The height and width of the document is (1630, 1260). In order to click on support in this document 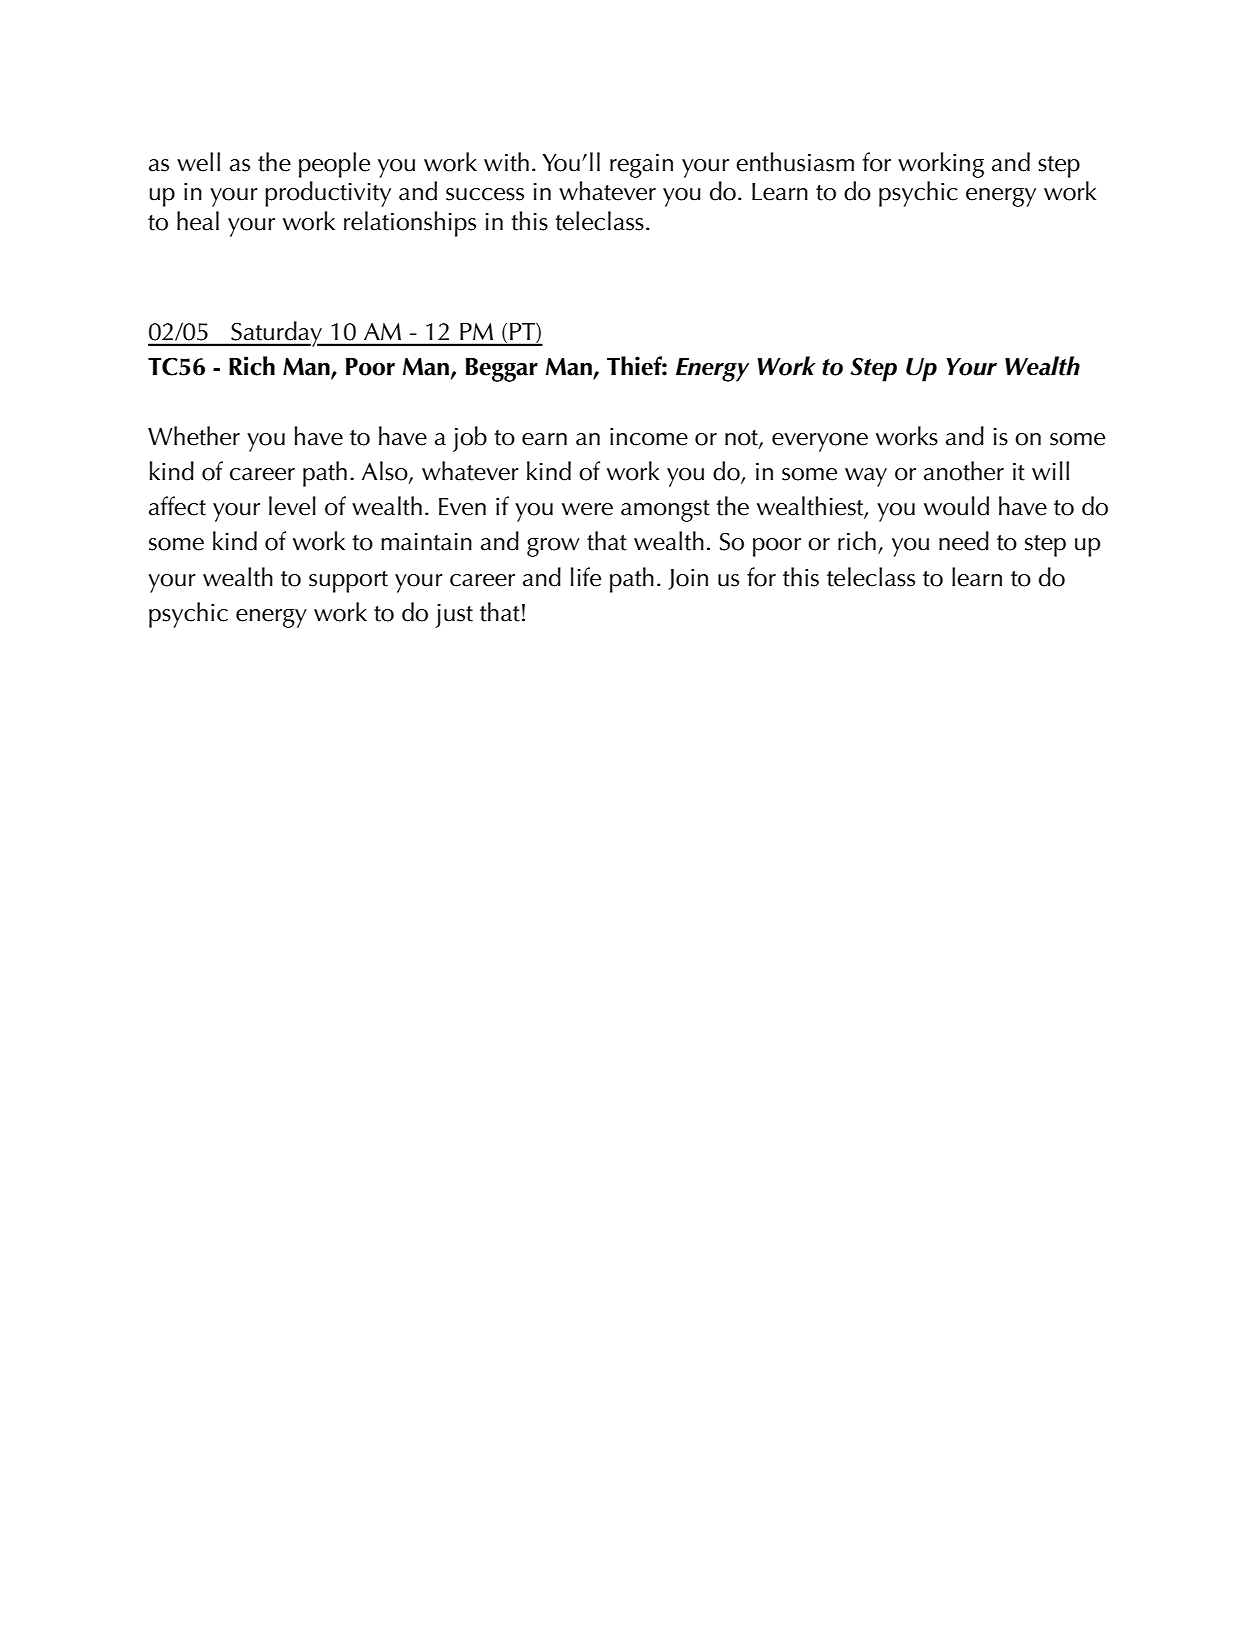, I will do `click(348, 582)`.
